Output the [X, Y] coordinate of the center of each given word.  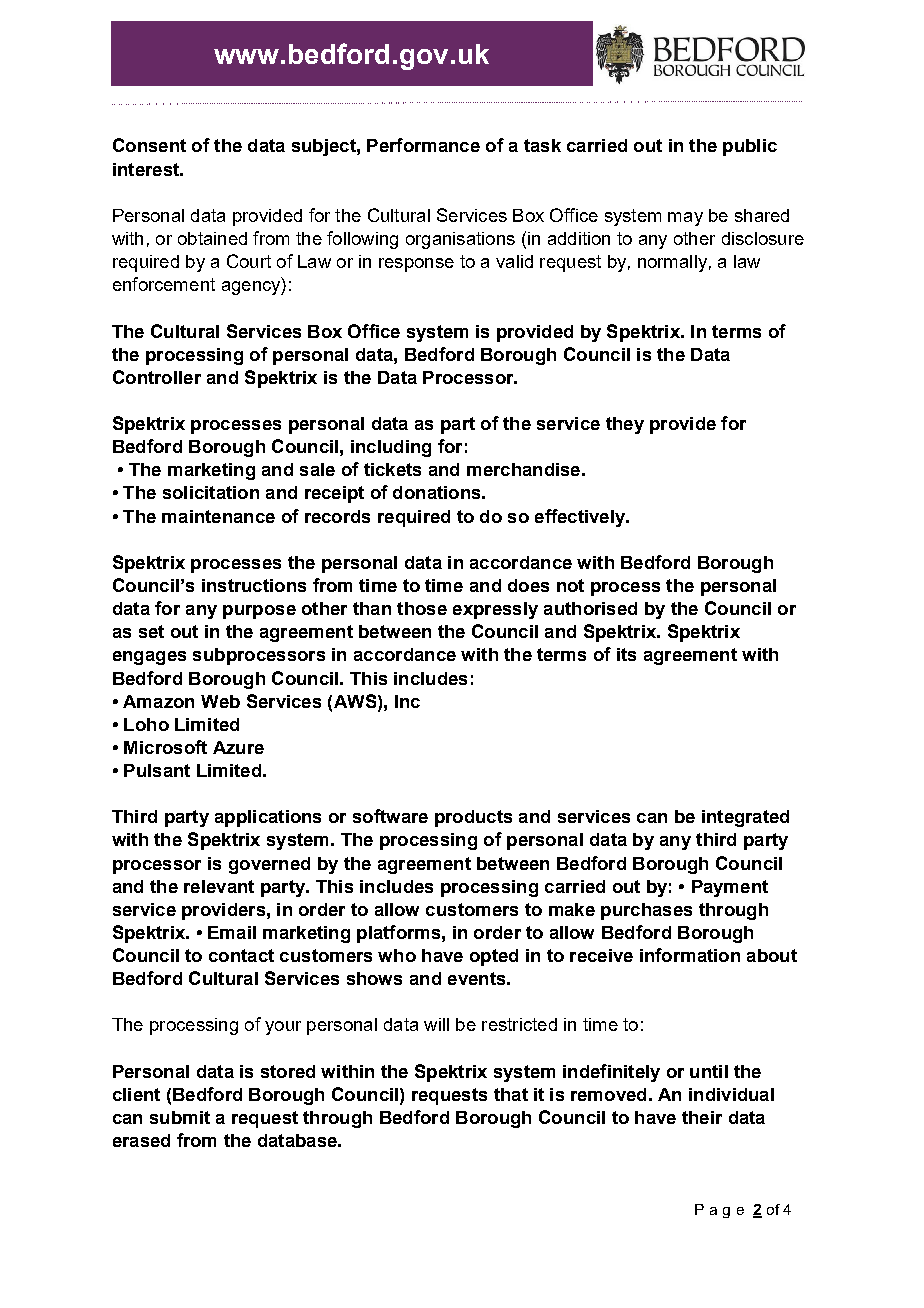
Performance [423, 145]
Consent [149, 145]
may [685, 219]
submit [180, 1117]
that [511, 1094]
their [702, 1117]
